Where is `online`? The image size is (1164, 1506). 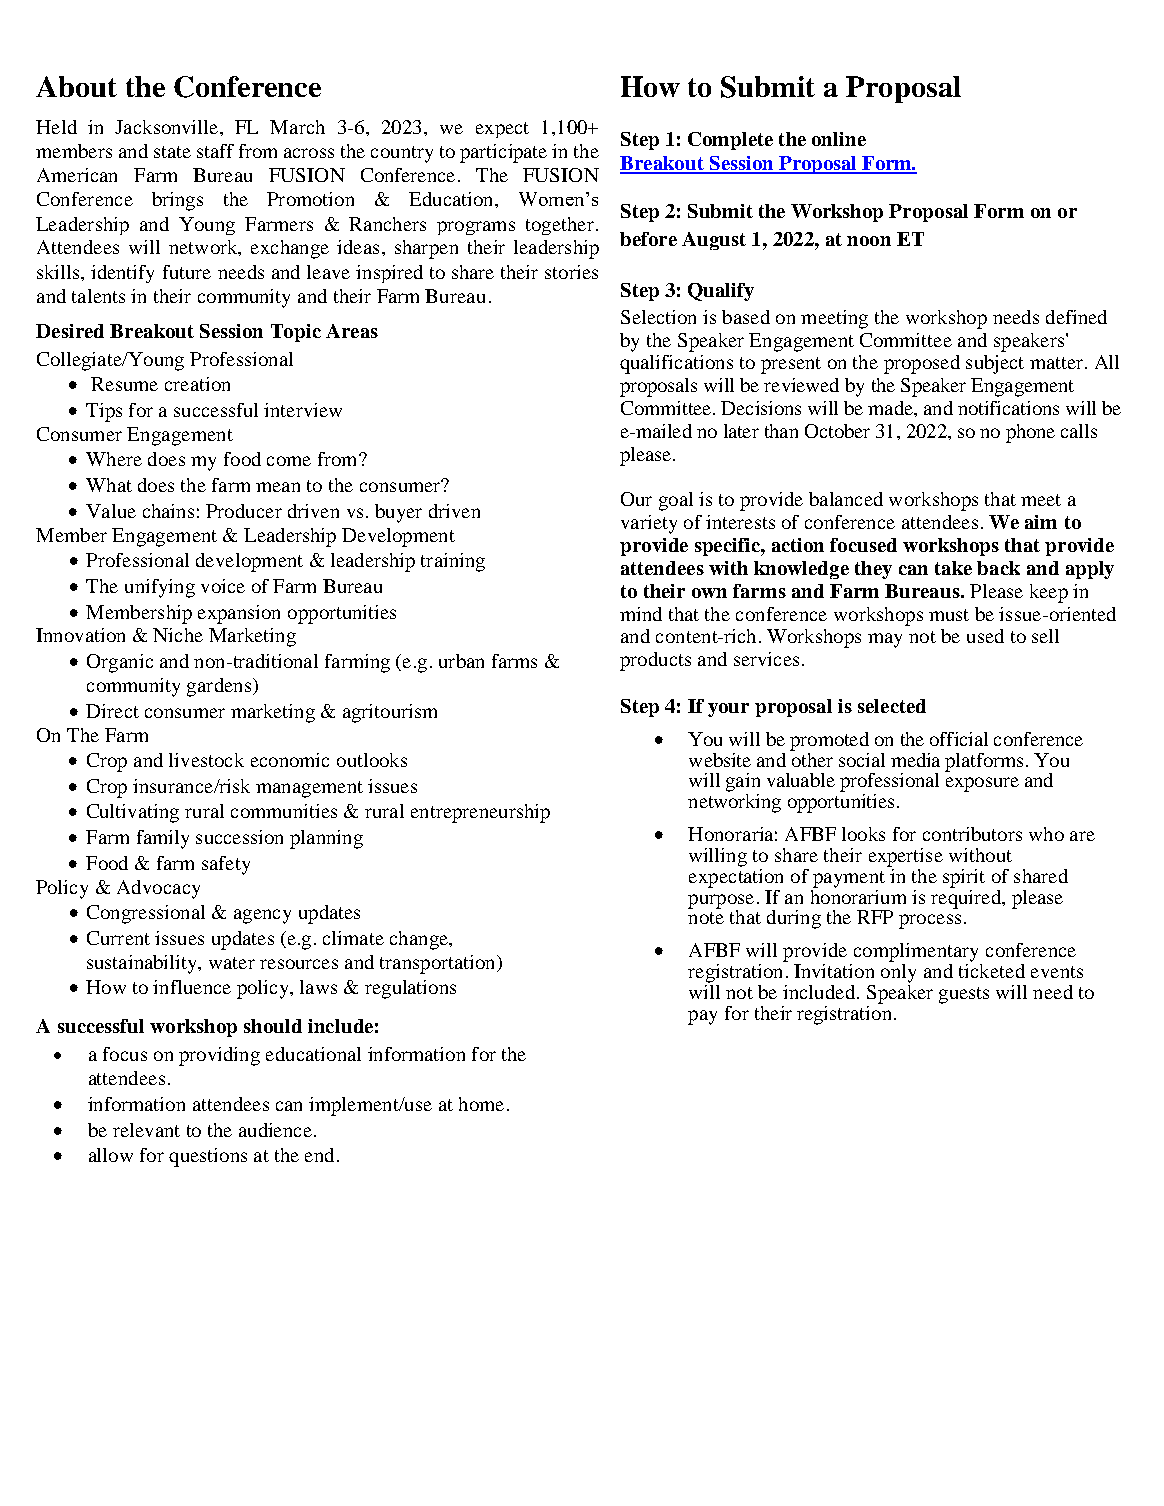
online is located at coordinates (839, 139).
